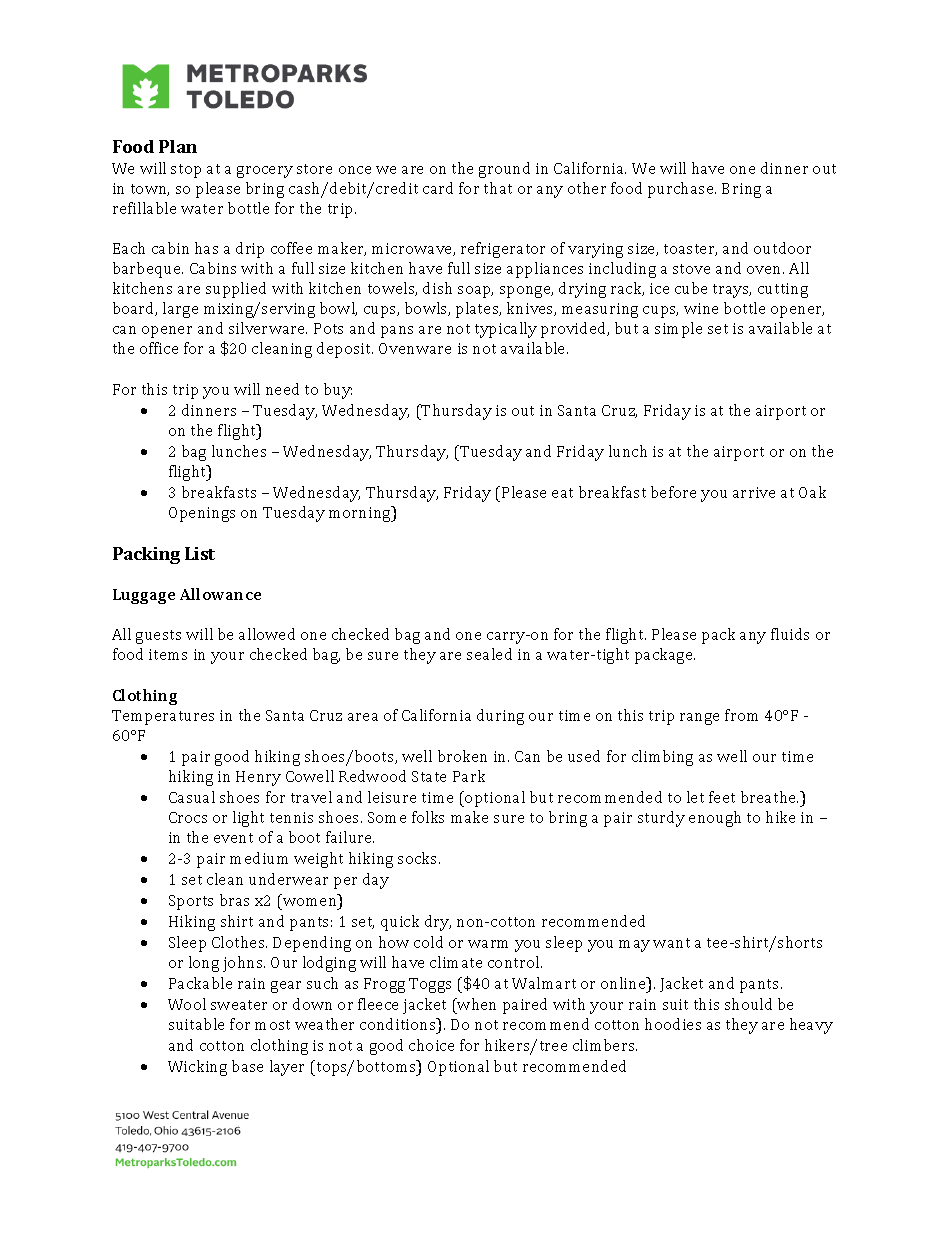 This screenshot has height=1233, width=952. I want to click on that, so click(498, 188).
